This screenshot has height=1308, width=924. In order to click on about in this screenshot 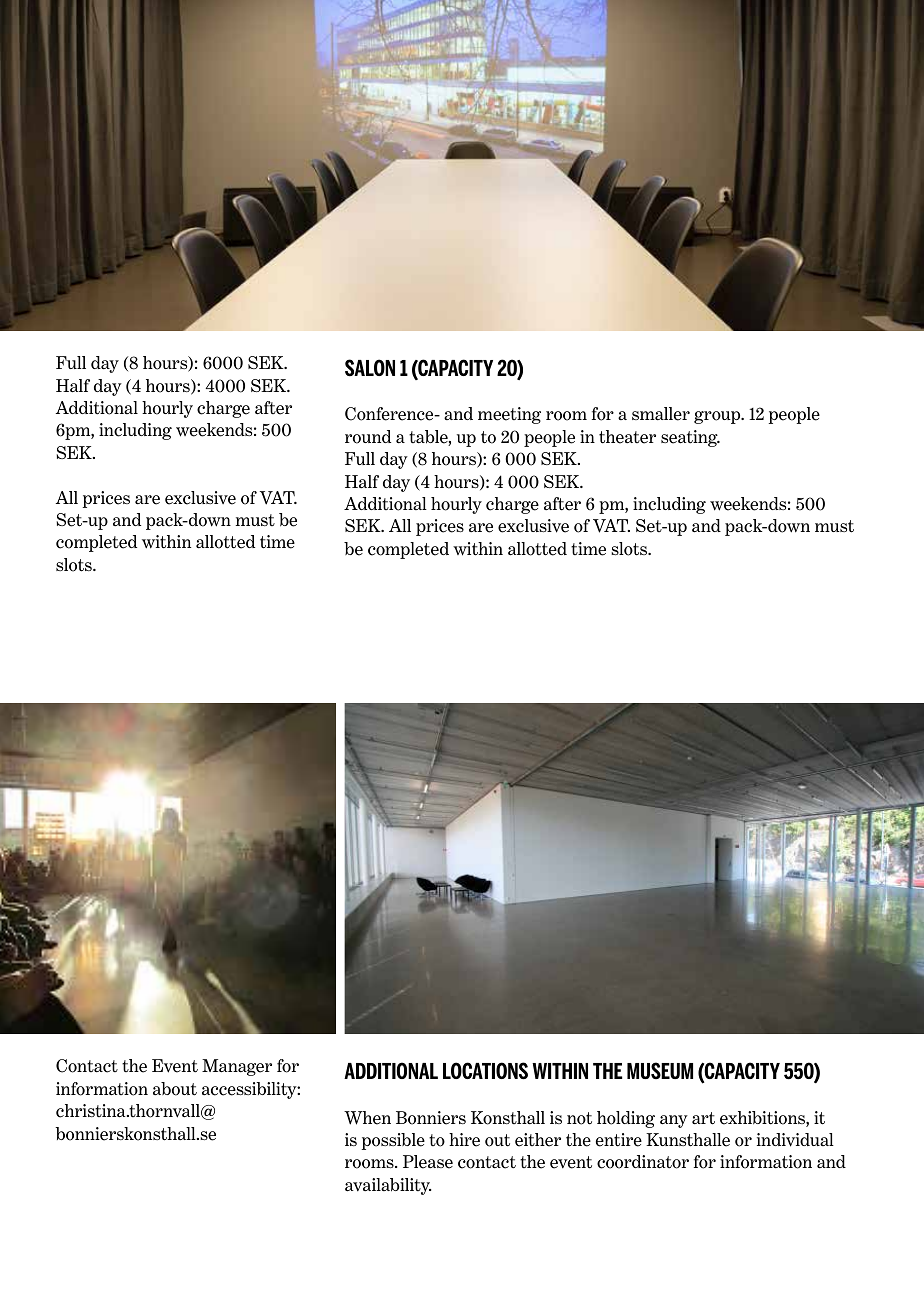, I will do `click(175, 1089)`.
